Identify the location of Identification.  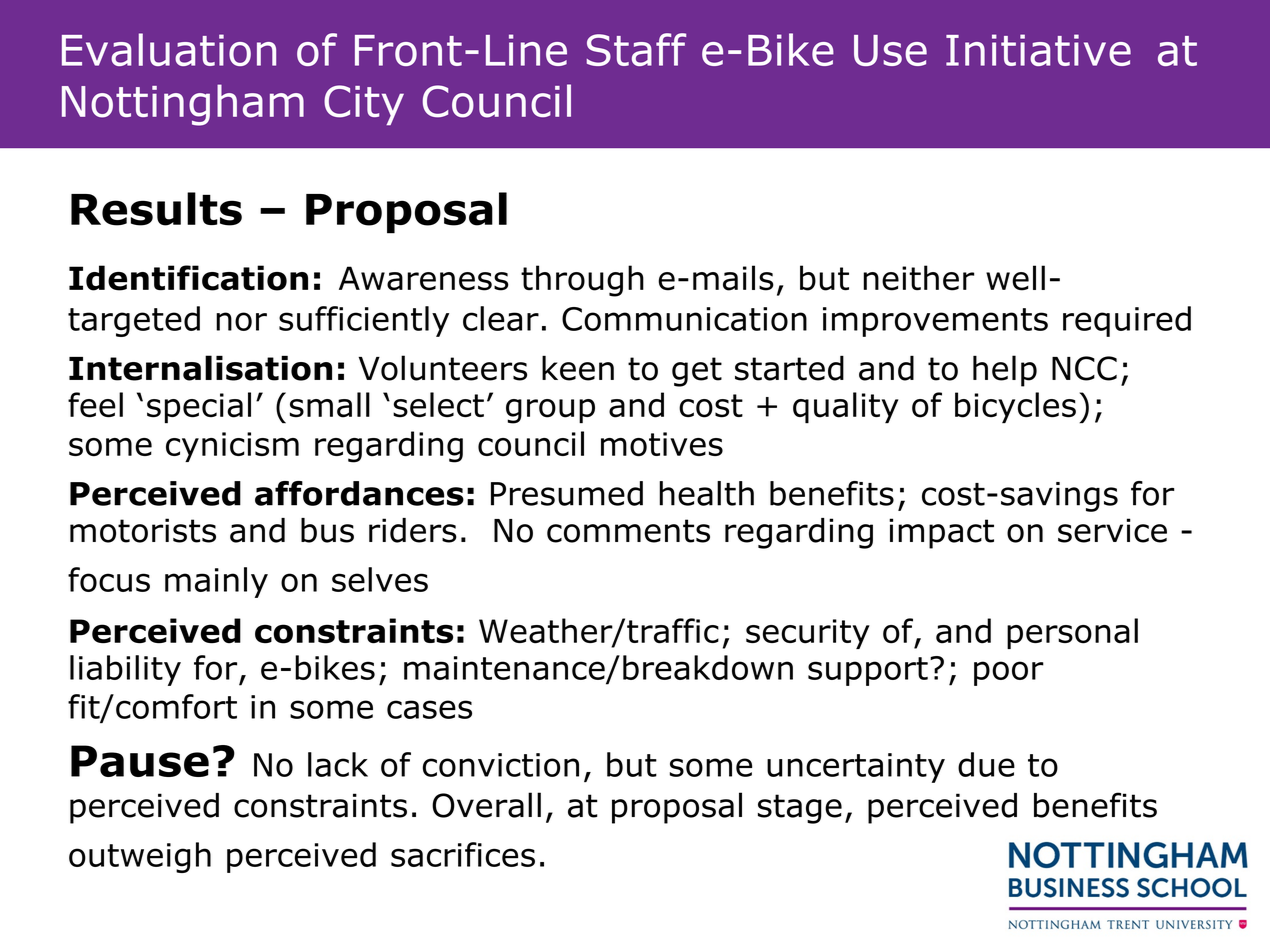
(188, 278).
